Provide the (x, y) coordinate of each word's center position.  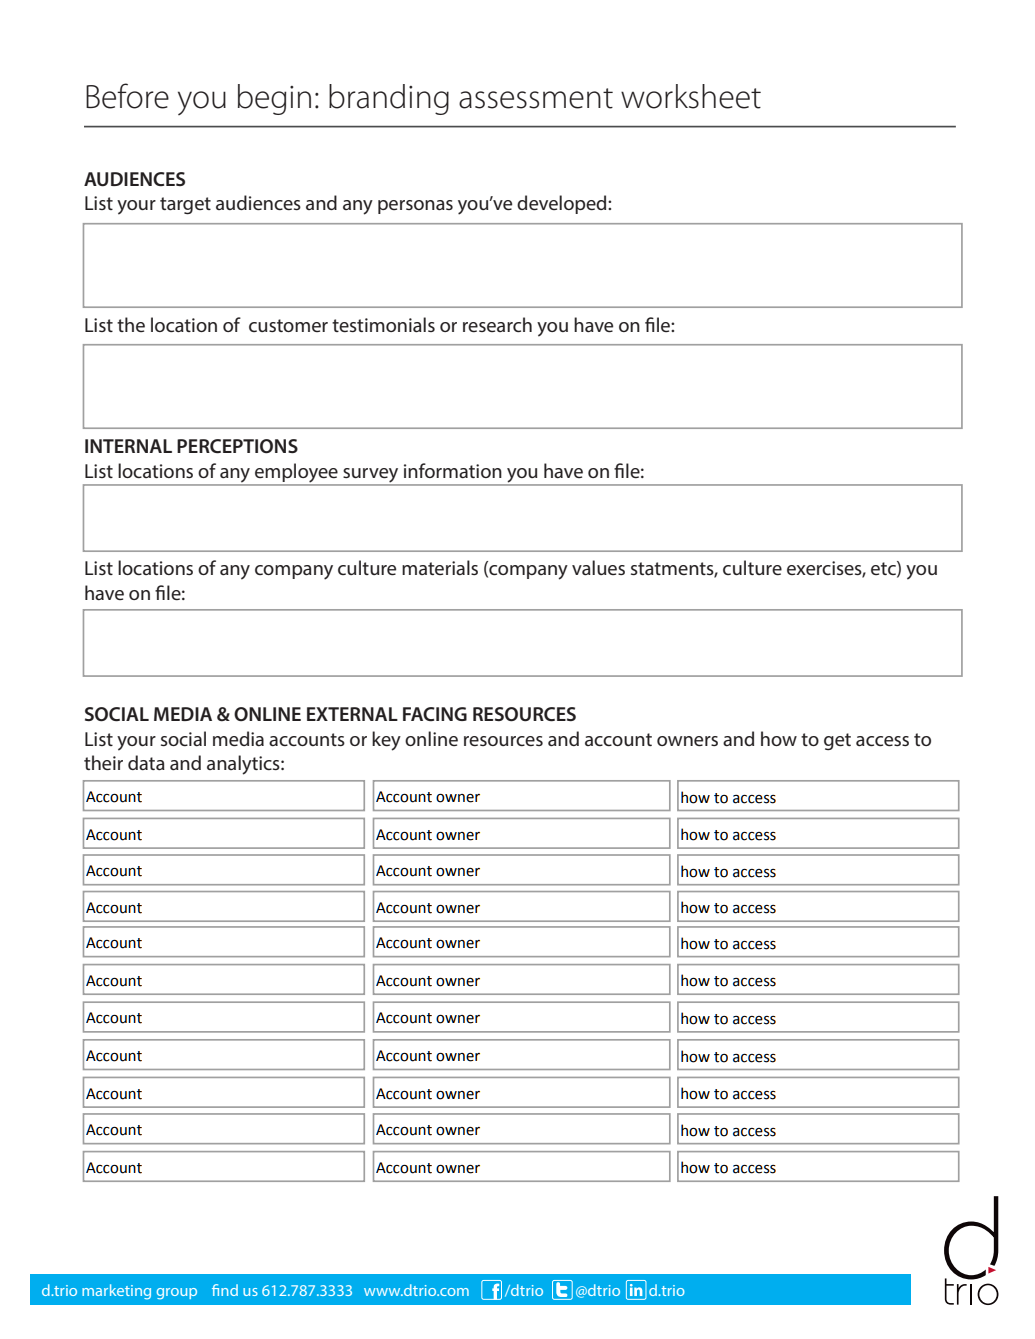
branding (389, 99)
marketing (116, 1292)
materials (440, 567)
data (146, 762)
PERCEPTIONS (237, 446)
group (177, 1294)
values (598, 567)
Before (127, 96)
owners (687, 741)
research (497, 324)
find (225, 1290)
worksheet (691, 96)
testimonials (383, 324)
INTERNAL (128, 446)
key (386, 741)
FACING (435, 714)
